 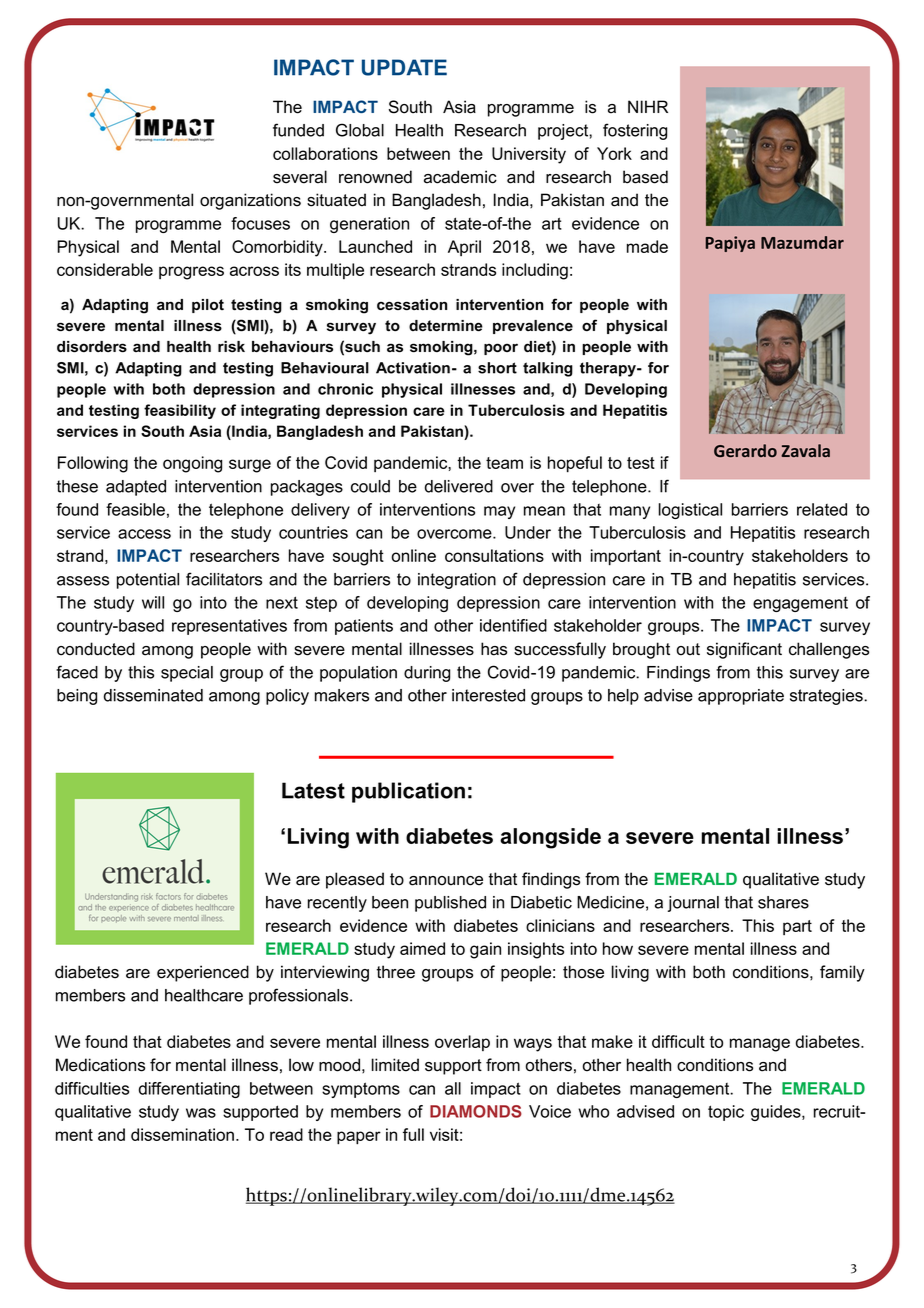 What do you see at coordinates (744, 650) in the page?
I see `significant` at bounding box center [744, 650].
